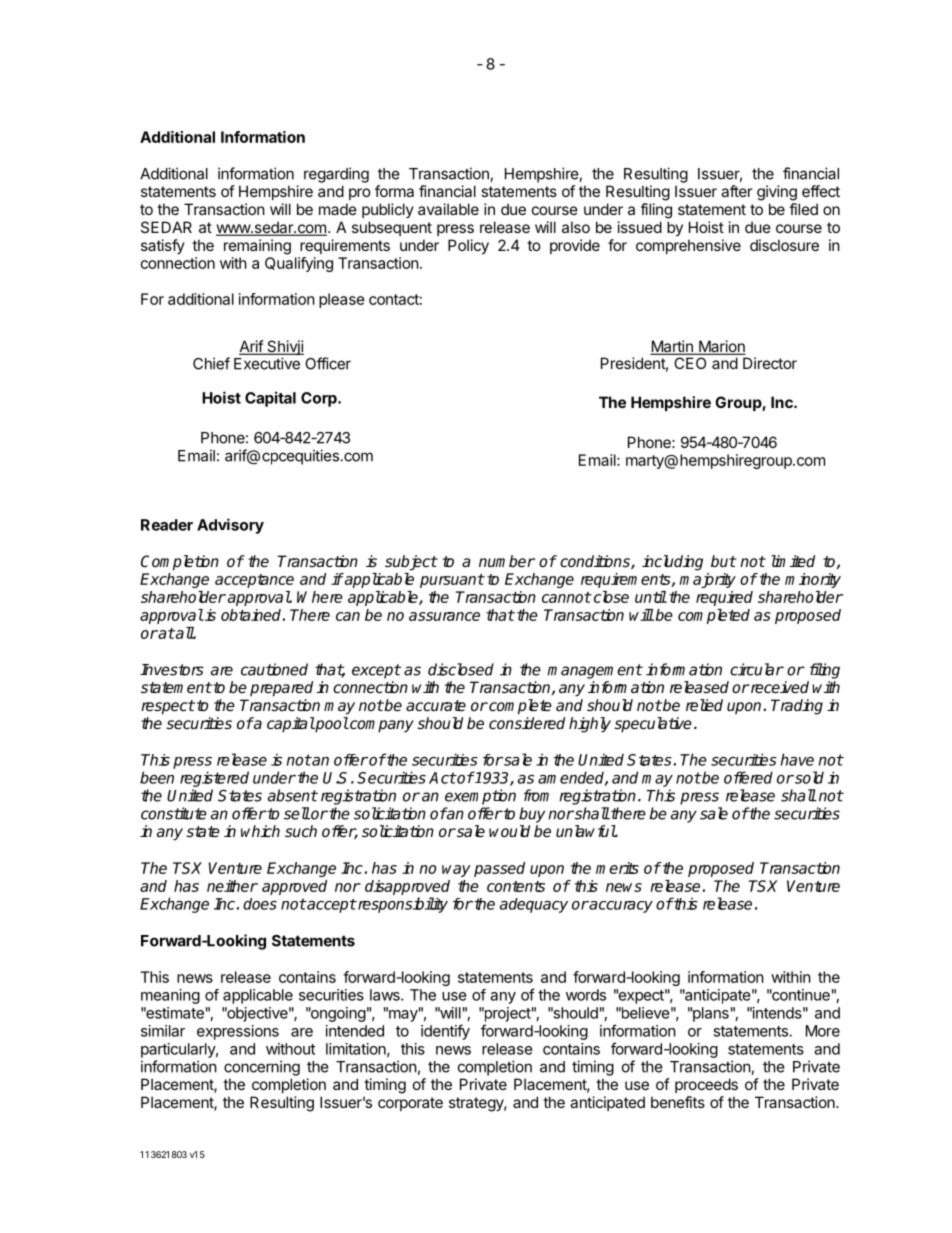 The height and width of the page is (1233, 952). I want to click on passed, so click(499, 869).
